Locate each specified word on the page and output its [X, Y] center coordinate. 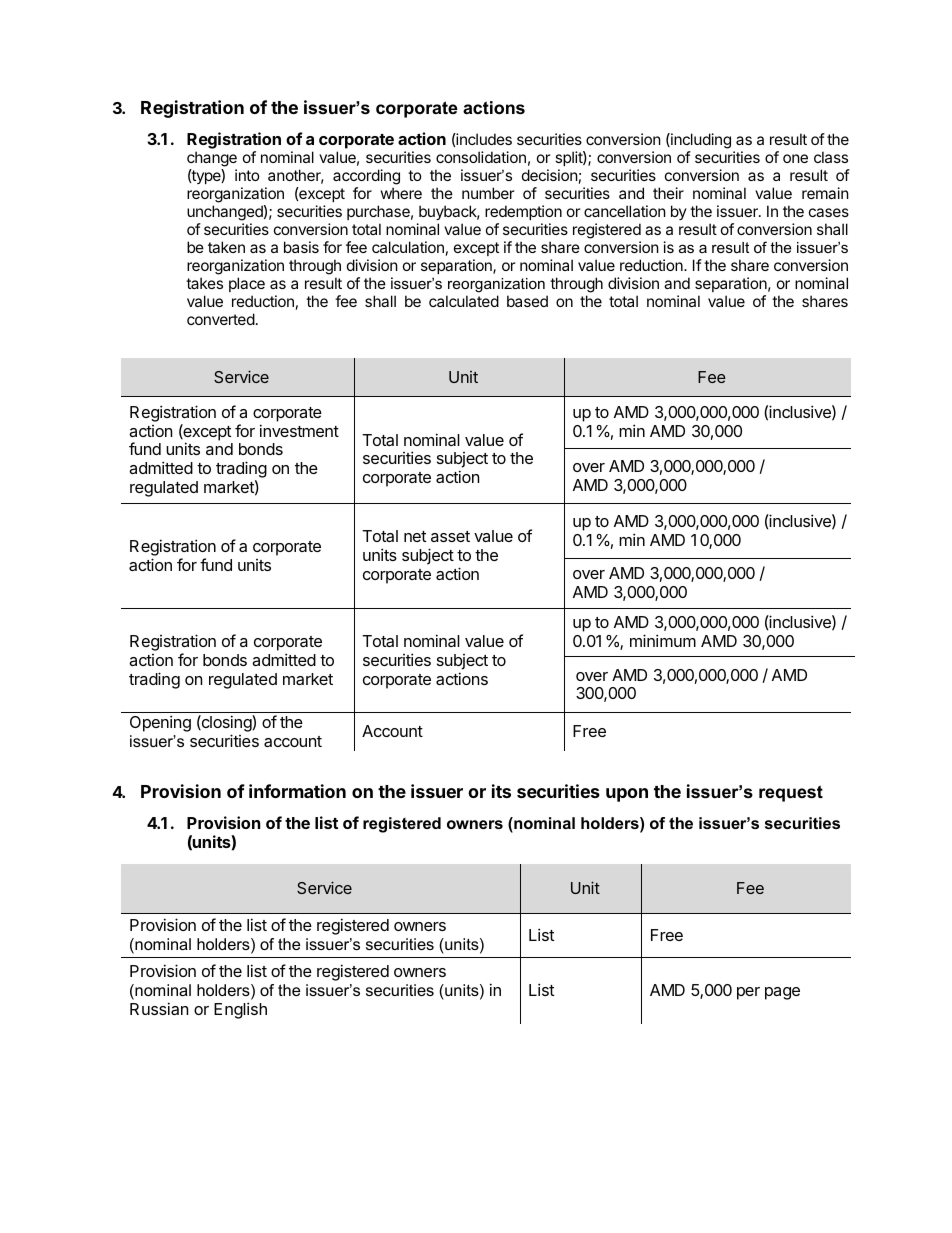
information [297, 791]
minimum [663, 640]
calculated [464, 301]
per [748, 993]
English [240, 1010]
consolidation [481, 157]
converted [221, 319]
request [791, 793]
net [415, 536]
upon [627, 795]
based [527, 301]
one [795, 158]
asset [450, 536]
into [247, 175]
